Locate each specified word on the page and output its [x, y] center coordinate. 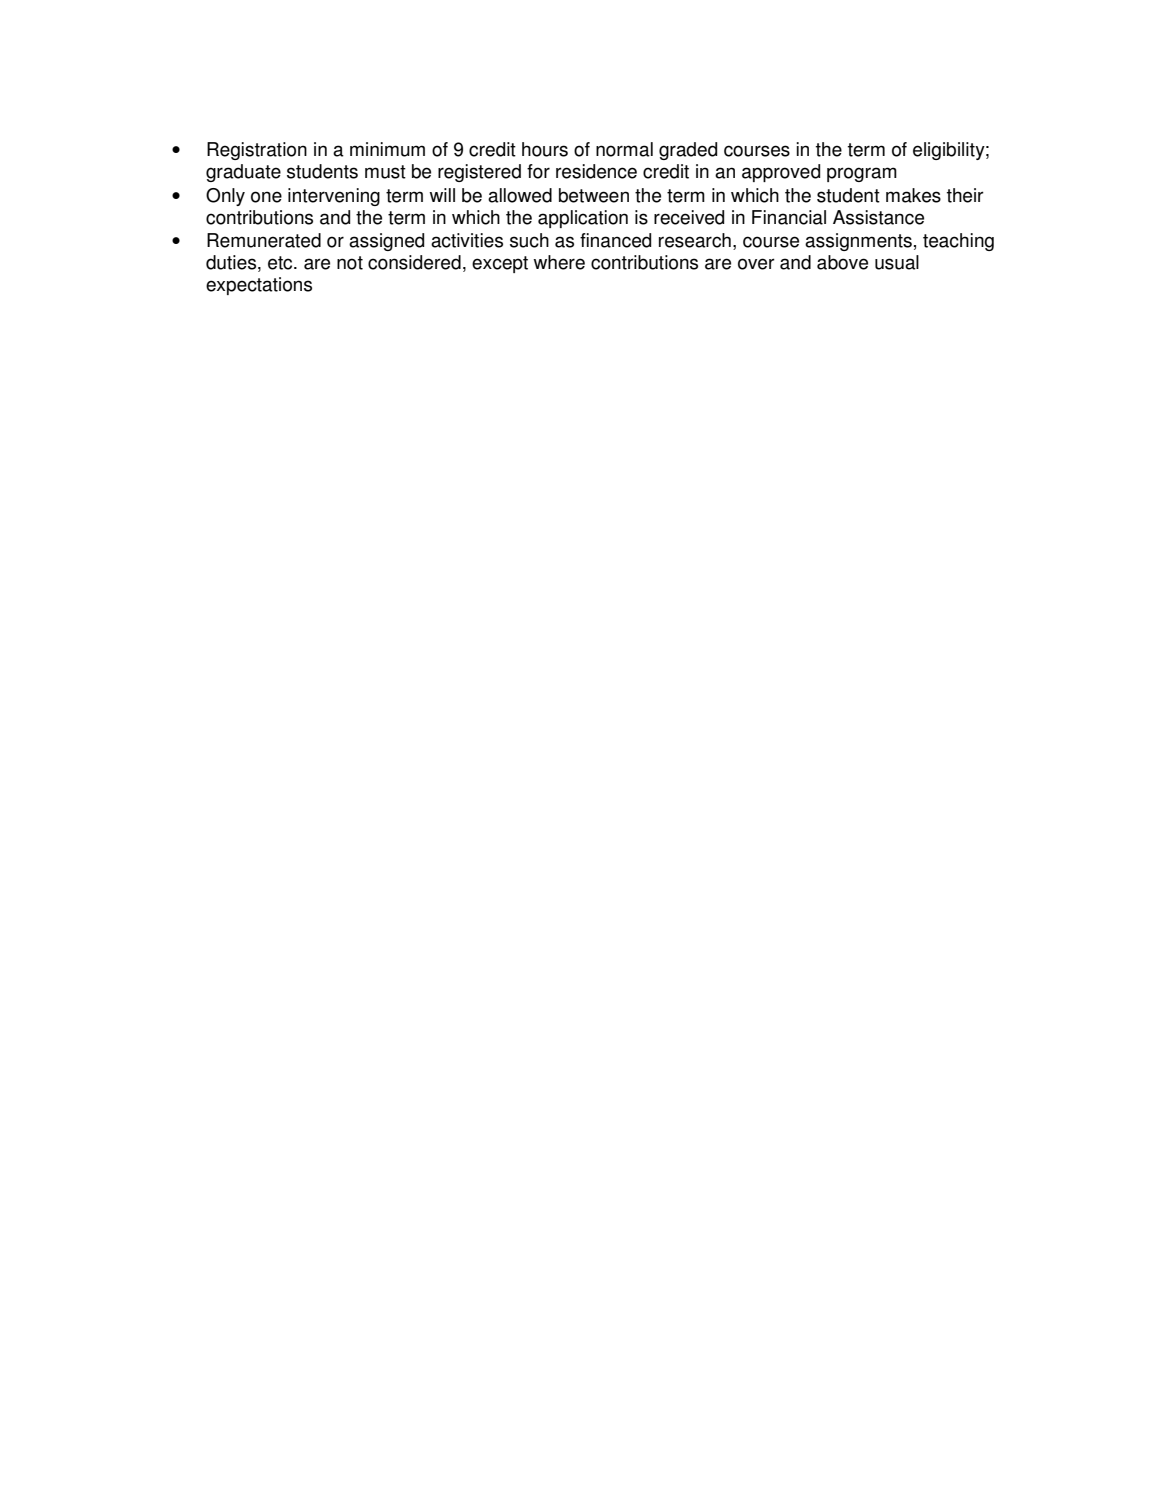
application [583, 219]
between [594, 195]
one [266, 197]
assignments [858, 242]
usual [897, 262]
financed [615, 240]
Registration [257, 151]
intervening [334, 197]
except [500, 264]
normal [624, 149]
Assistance [878, 217]
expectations [259, 286]
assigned [386, 242]
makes [913, 195]
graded [688, 151]
